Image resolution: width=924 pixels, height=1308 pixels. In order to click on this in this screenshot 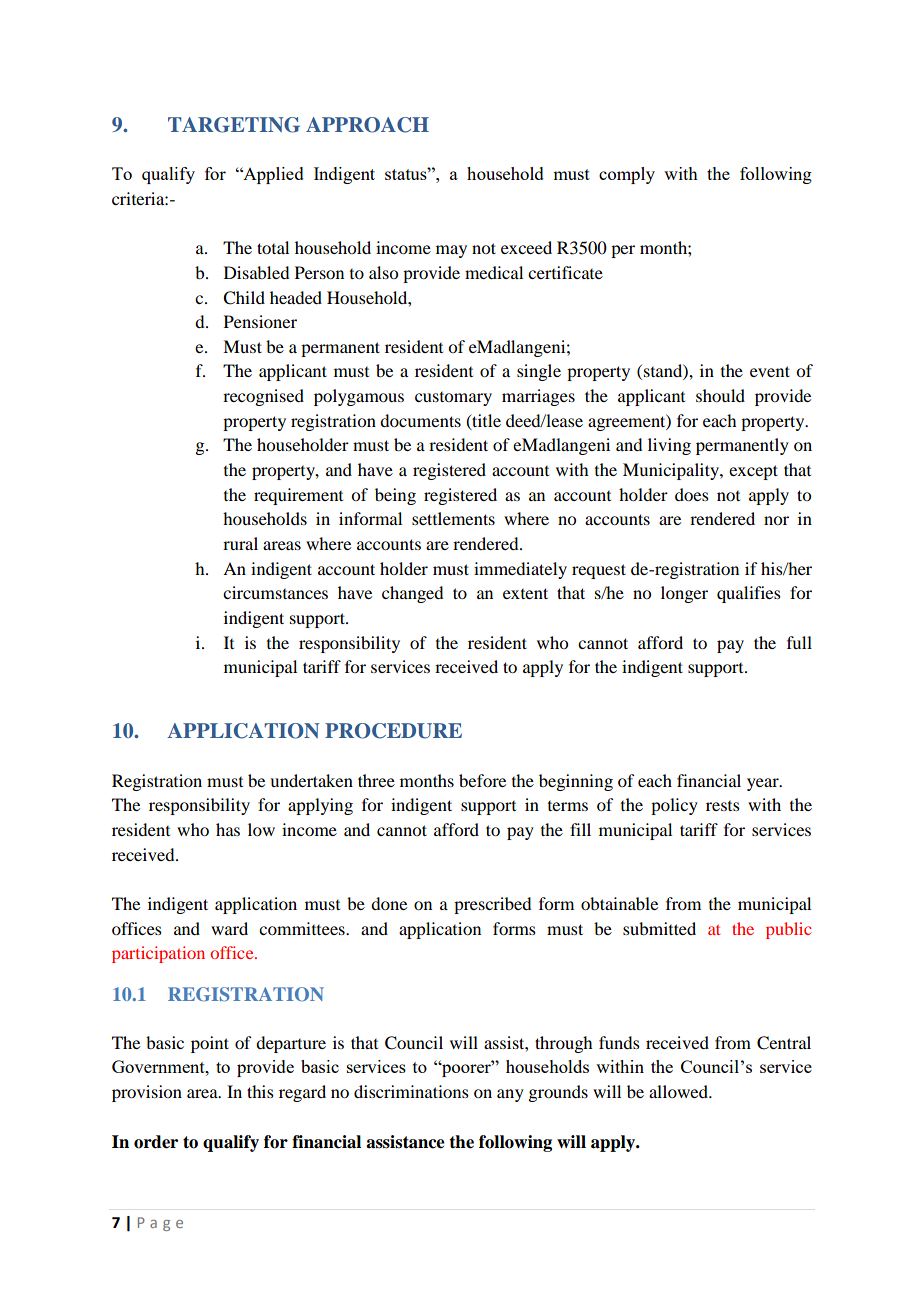, I will do `click(260, 1091)`.
